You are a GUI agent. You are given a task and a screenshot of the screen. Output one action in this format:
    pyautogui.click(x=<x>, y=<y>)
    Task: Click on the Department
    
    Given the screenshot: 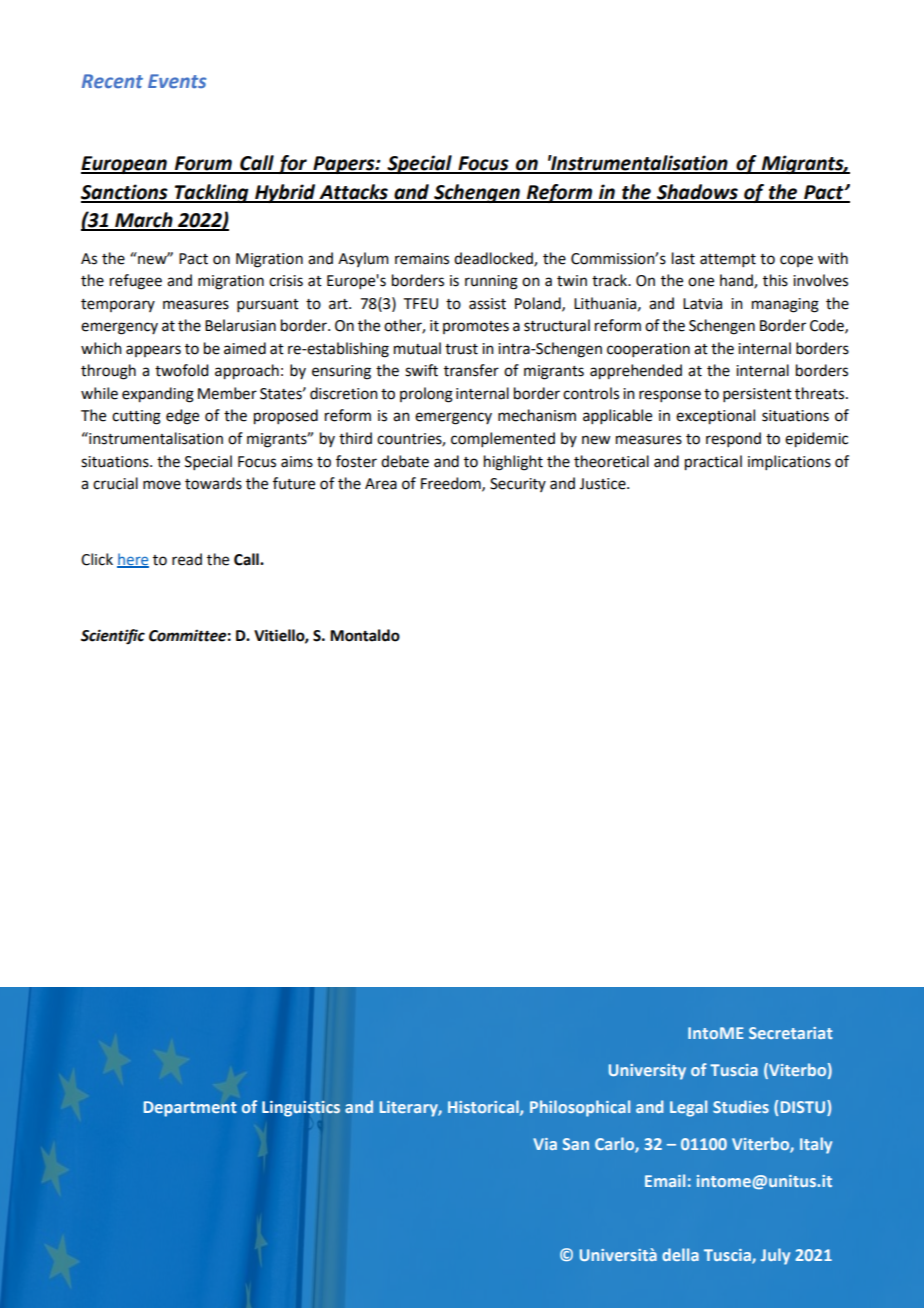 What is the action you would take?
    pyautogui.click(x=190, y=1109)
